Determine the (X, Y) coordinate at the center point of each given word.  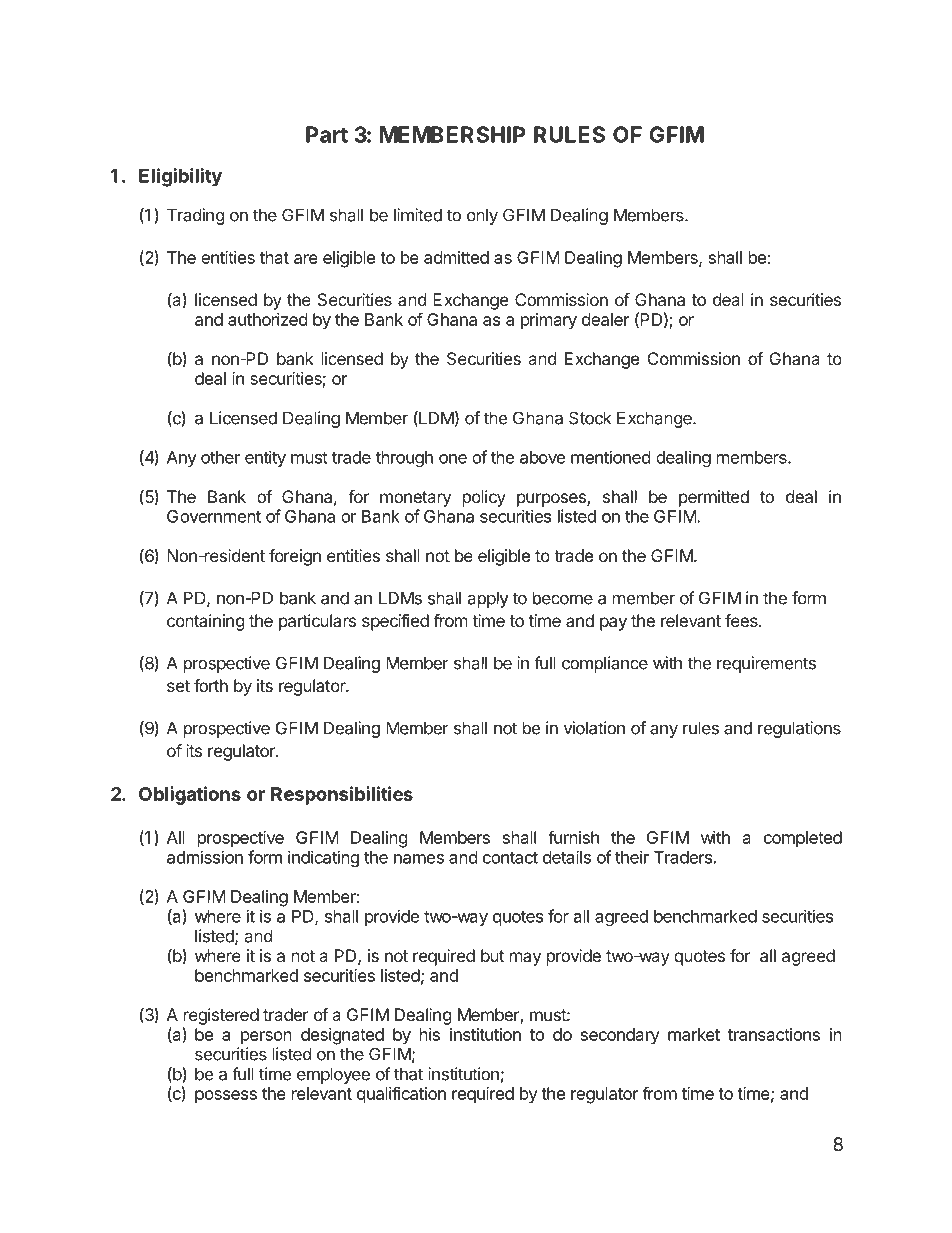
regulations (799, 729)
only (482, 216)
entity (265, 458)
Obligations (190, 795)
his (430, 1034)
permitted (714, 498)
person (266, 1038)
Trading (196, 216)
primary (549, 321)
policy (484, 498)
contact (510, 858)
